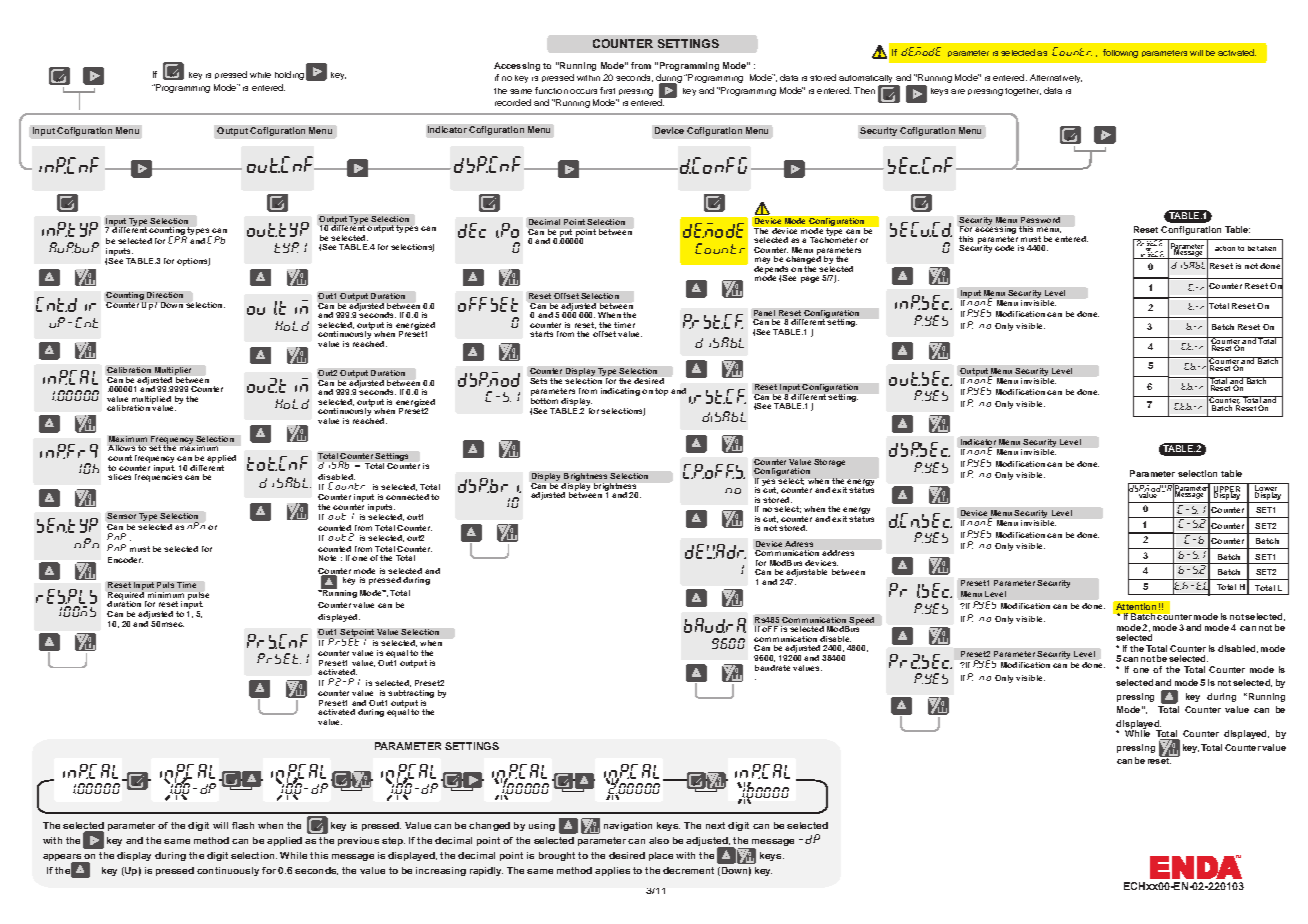 This screenshot has width=1308, height=924. What do you see at coordinates (1120, 53) in the screenshot?
I see `following` at bounding box center [1120, 53].
